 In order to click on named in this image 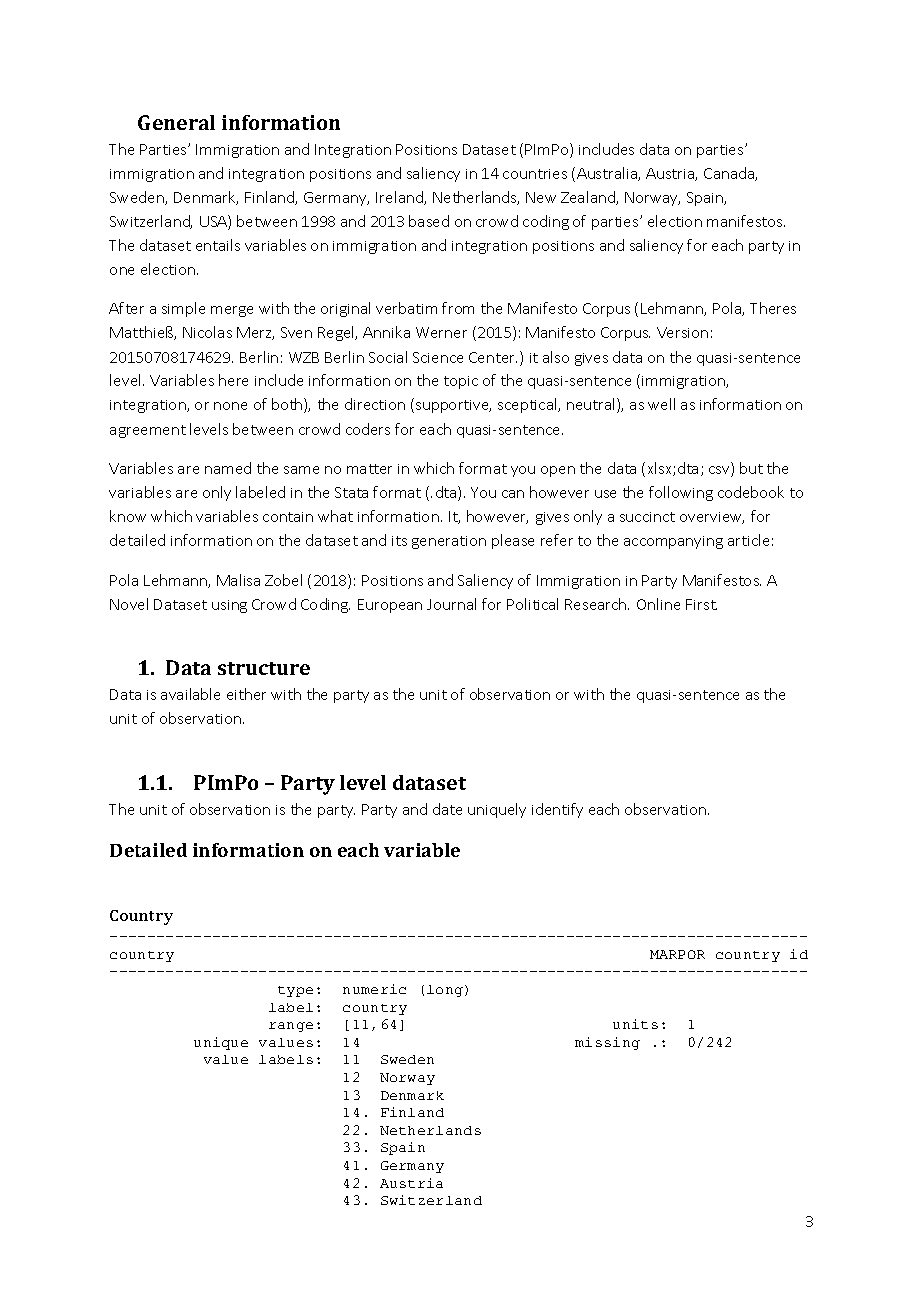, I will do `click(228, 468)`.
